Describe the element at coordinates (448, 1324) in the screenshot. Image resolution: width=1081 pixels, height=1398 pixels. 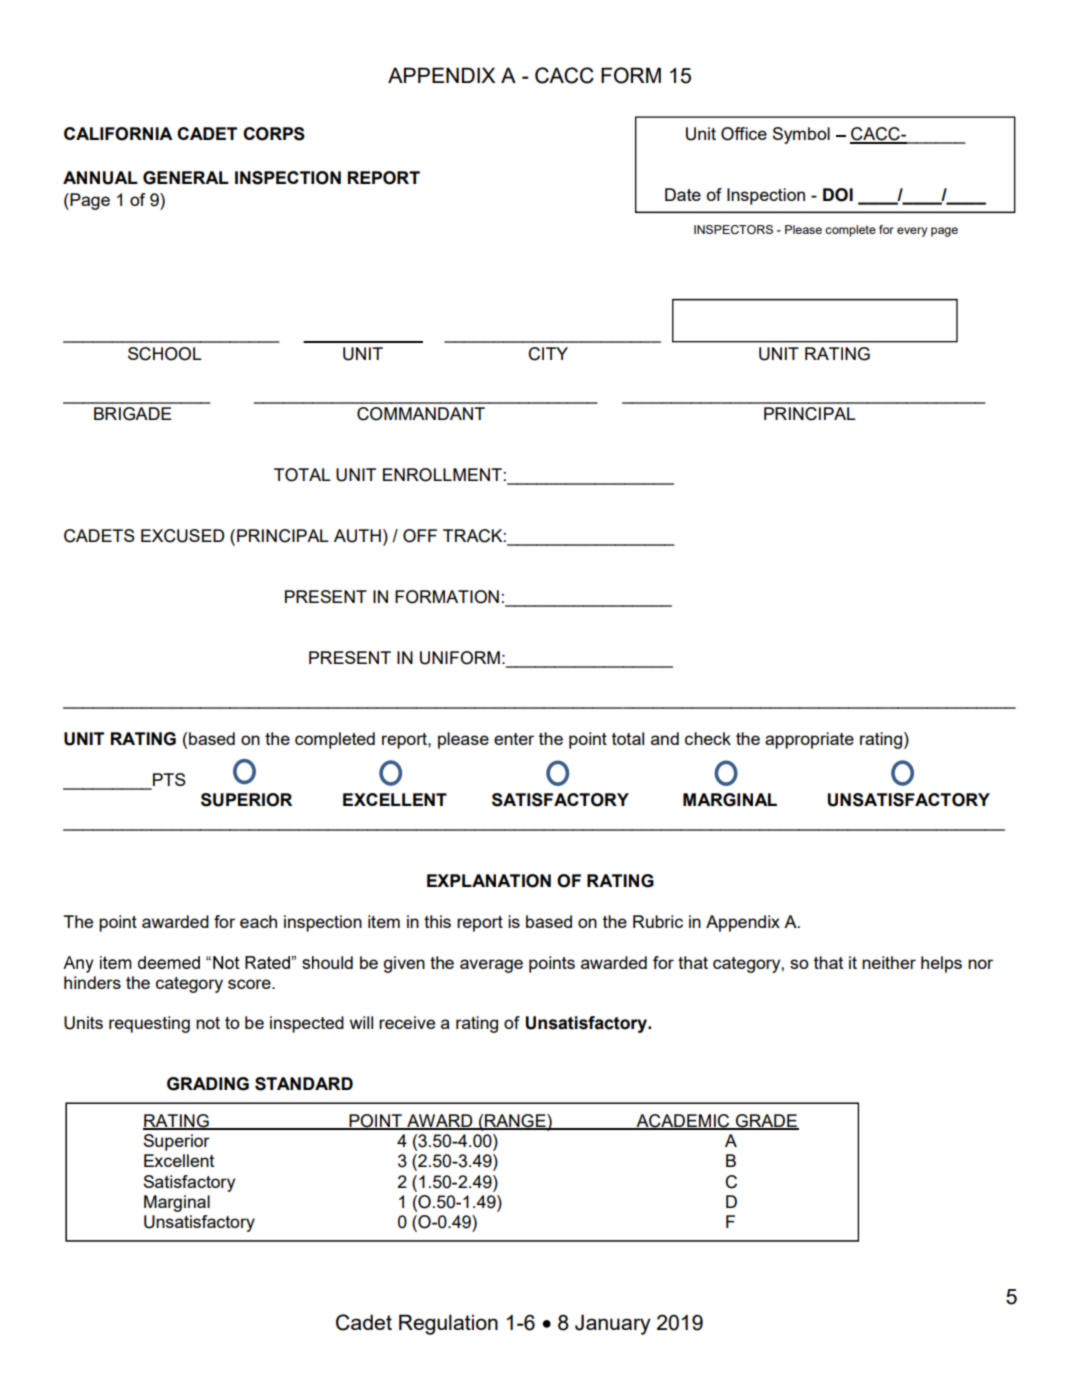
I see `Regulation` at that location.
